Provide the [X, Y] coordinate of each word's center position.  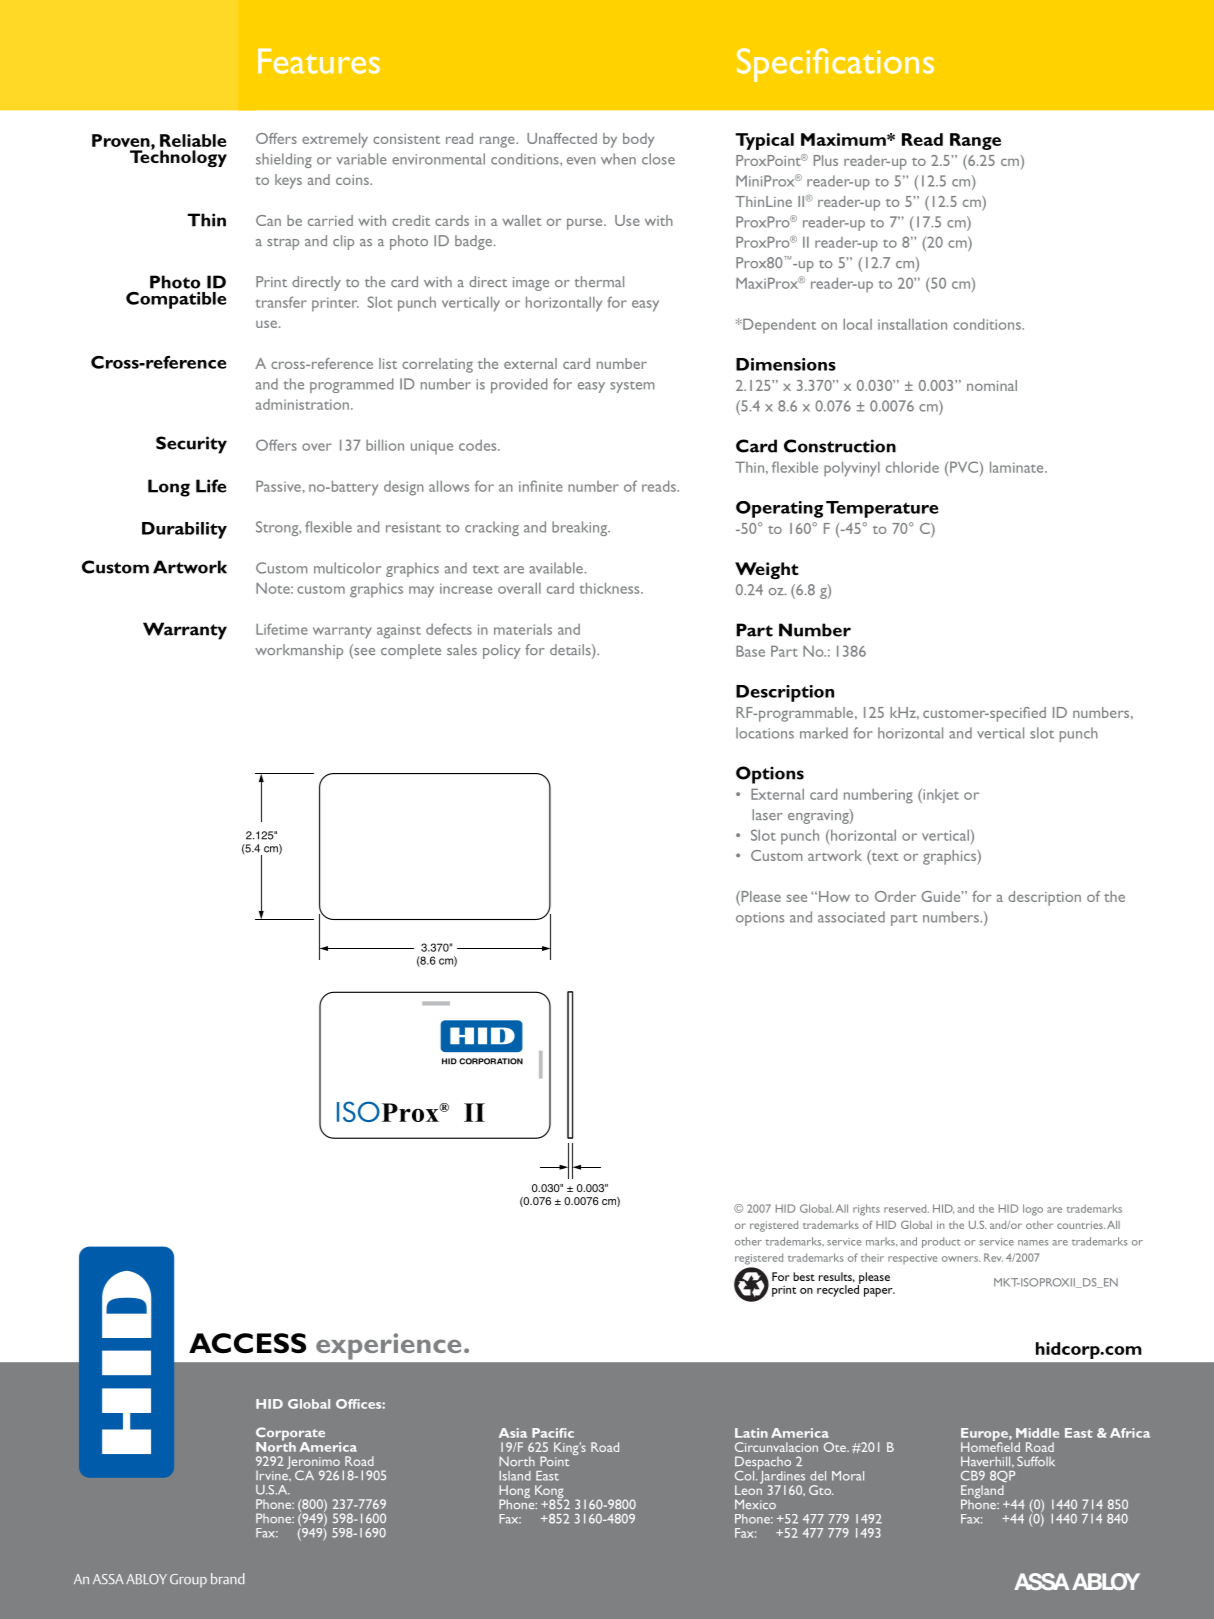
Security [191, 445]
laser [767, 814]
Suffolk [1036, 1461]
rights [866, 1210]
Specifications [835, 65]
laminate [1018, 467]
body [638, 140]
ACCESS [247, 1343]
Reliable [193, 140]
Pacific [553, 1433]
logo [1033, 1210]
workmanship [299, 651]
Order [895, 896]
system [632, 387]
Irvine [273, 1474]
